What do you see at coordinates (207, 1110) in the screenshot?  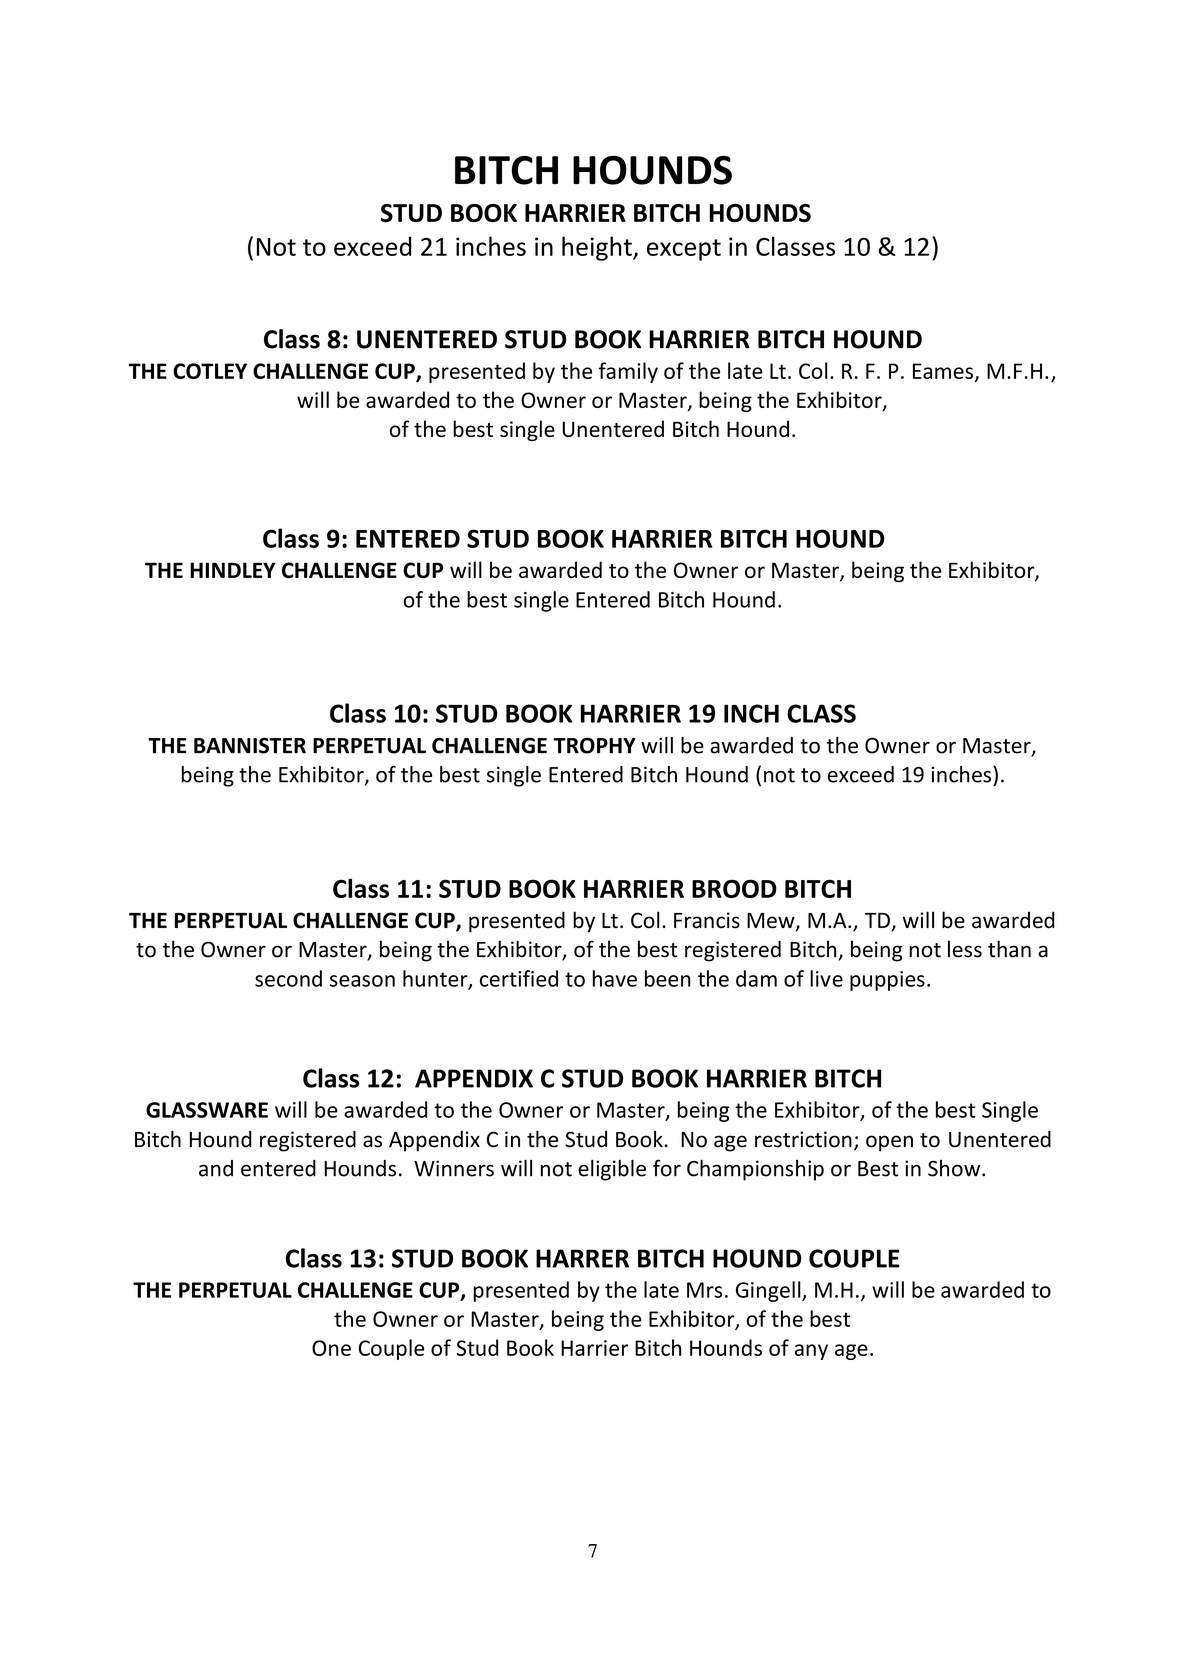 I see `GLASSWARE` at bounding box center [207, 1110].
